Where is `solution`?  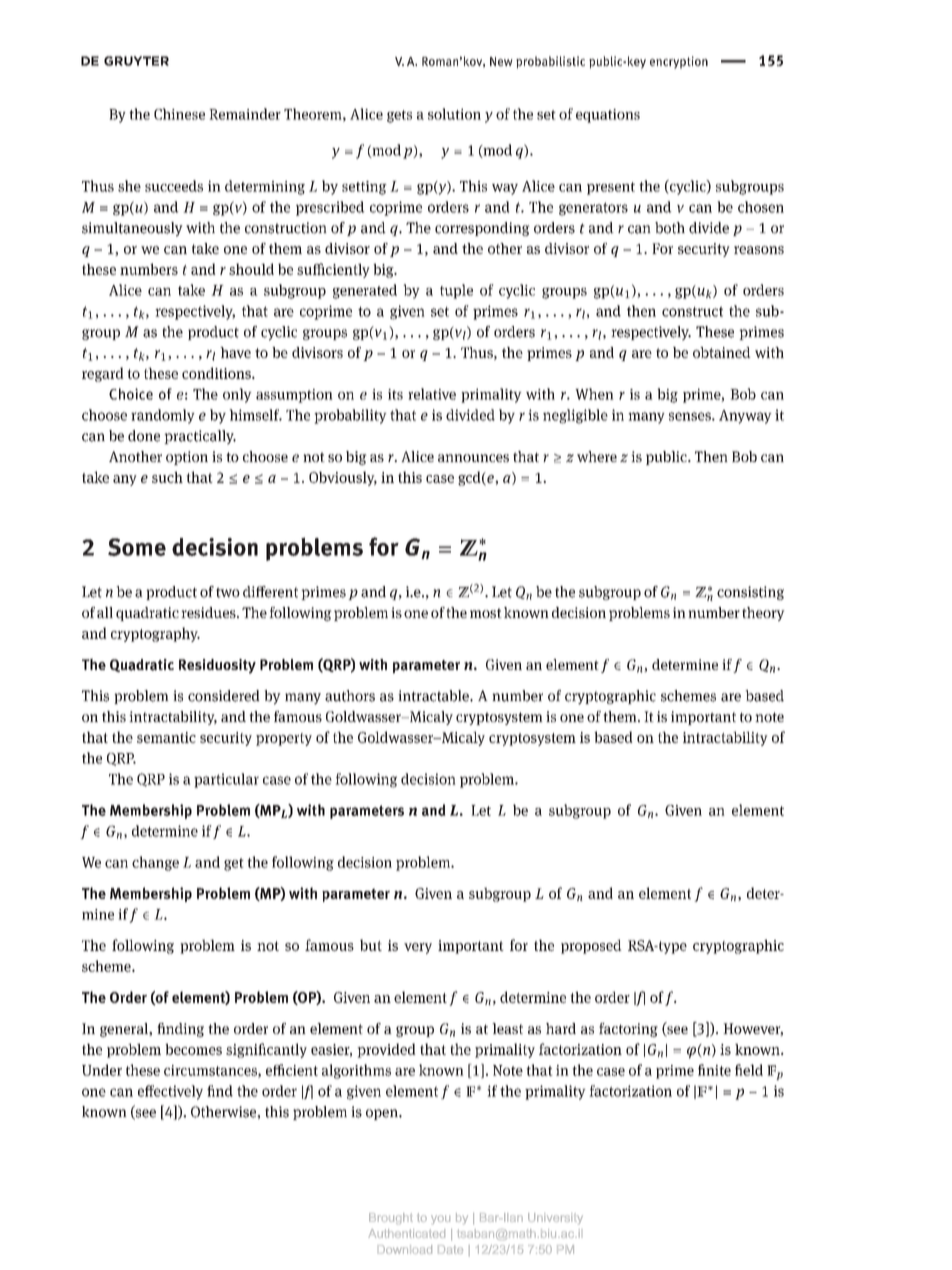
solution is located at coordinates (454, 114).
